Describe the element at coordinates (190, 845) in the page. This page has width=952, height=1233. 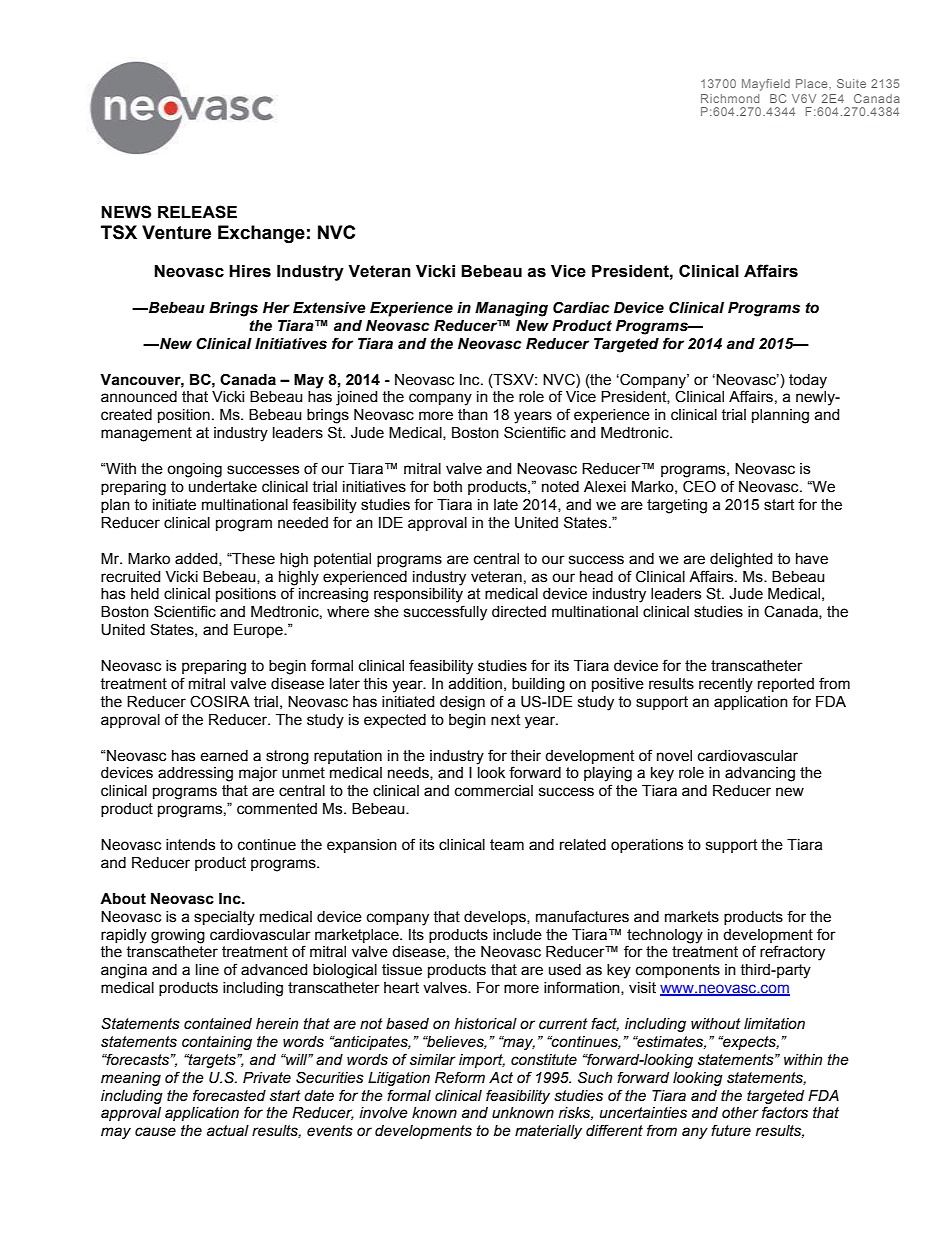
I see `intends` at that location.
